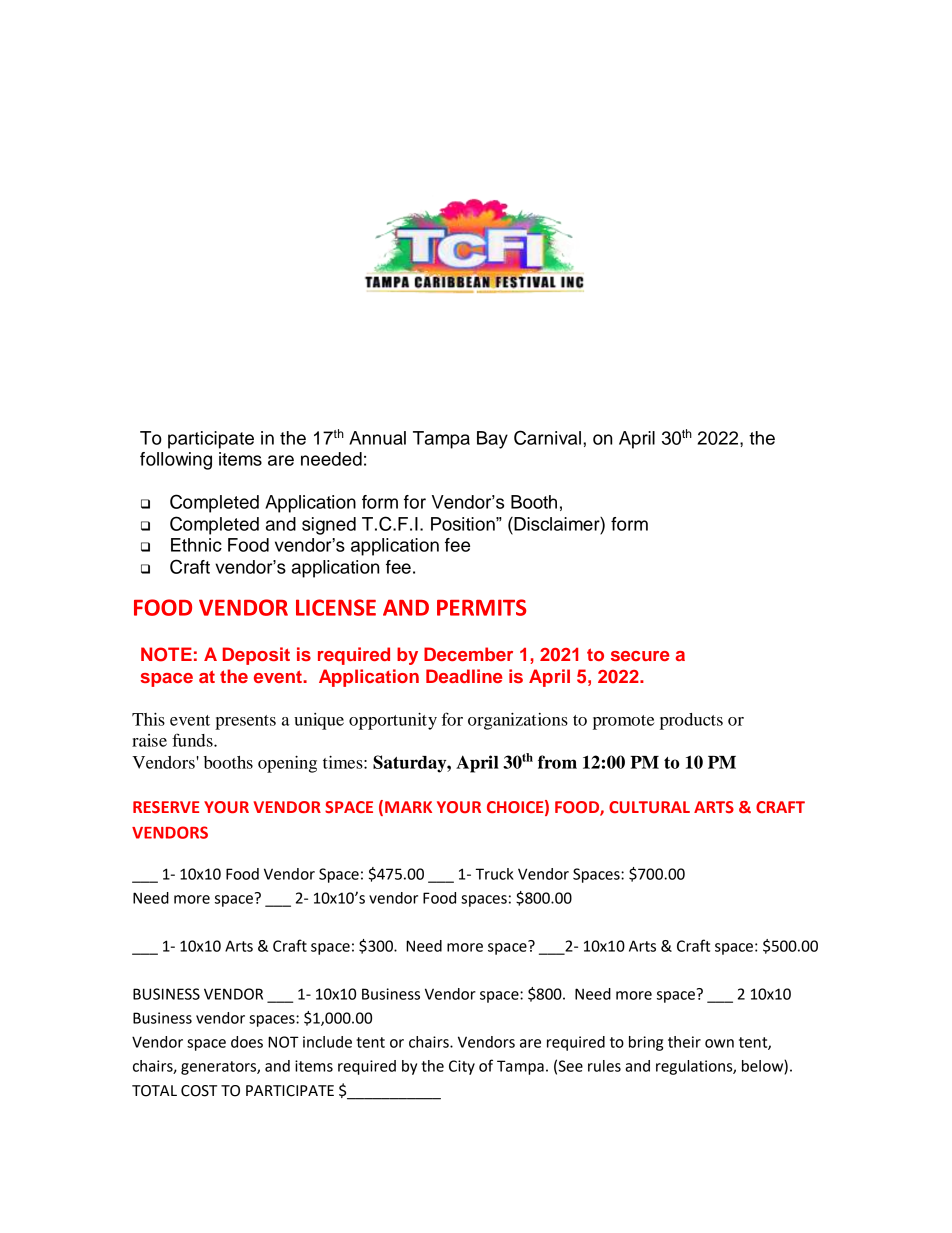 Image resolution: width=952 pixels, height=1233 pixels. Describe the element at coordinates (462, 1067) in the screenshot. I see `City` at that location.
